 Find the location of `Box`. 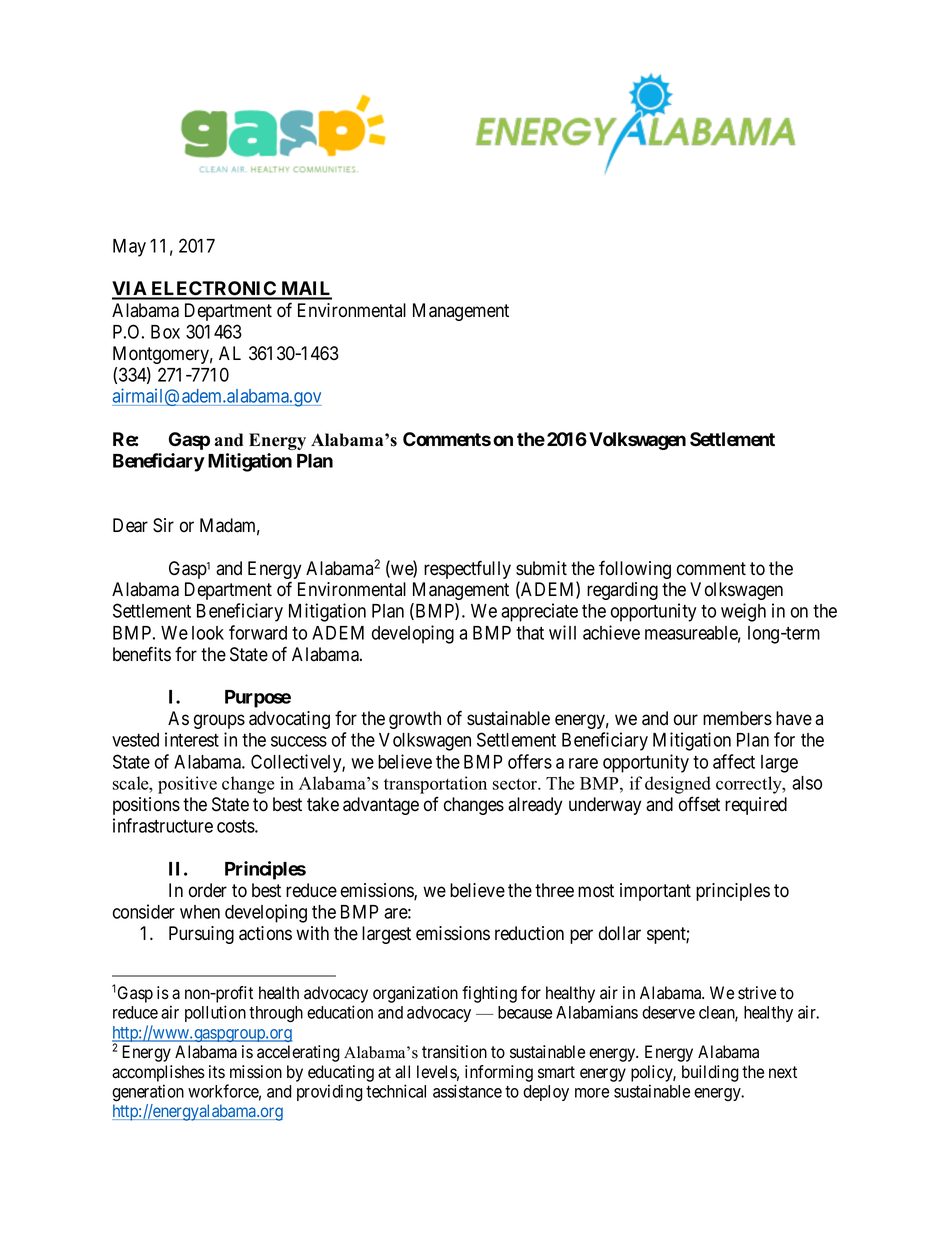

Box is located at coordinates (165, 332).
